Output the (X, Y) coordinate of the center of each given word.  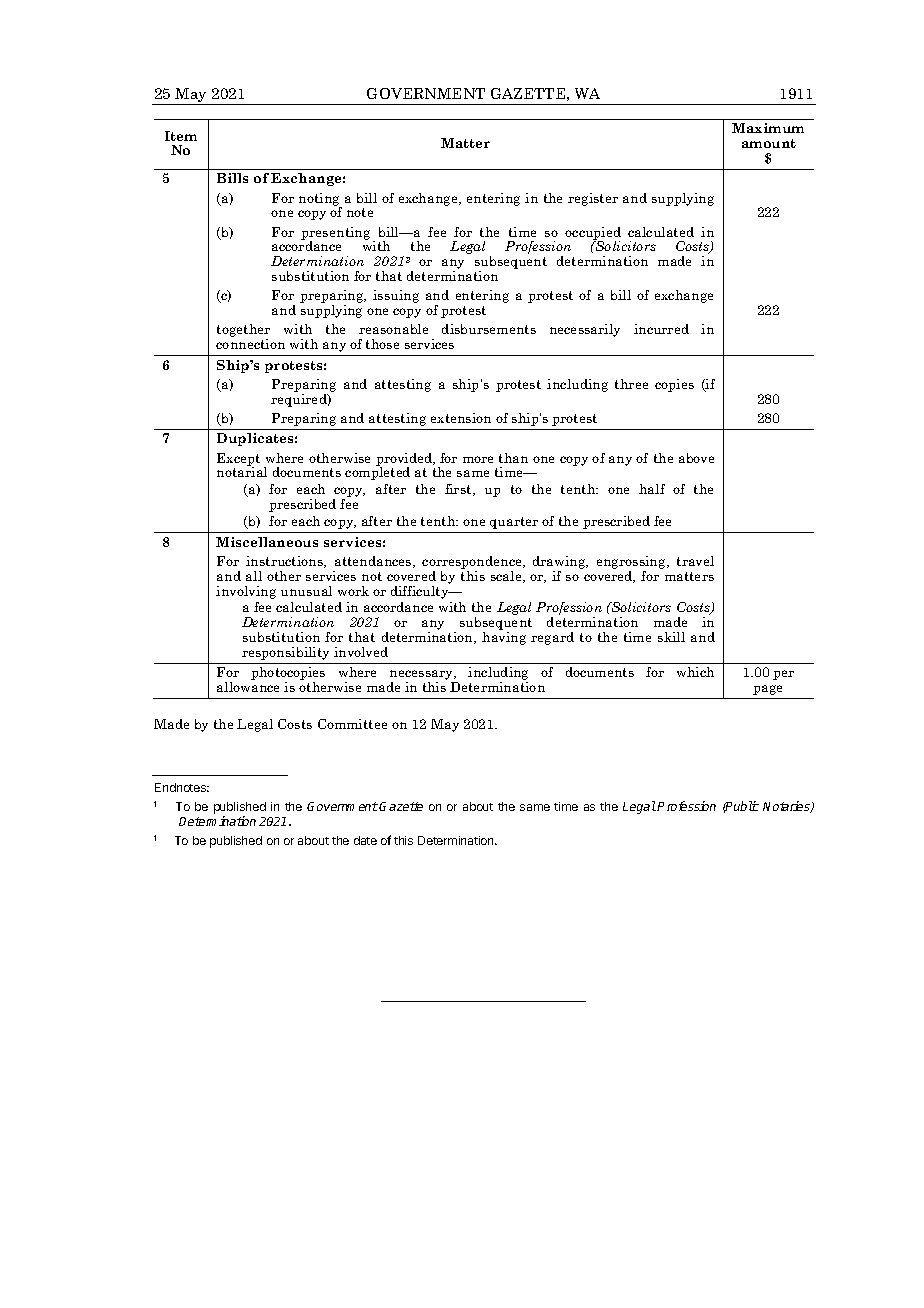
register (593, 199)
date (365, 840)
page (767, 690)
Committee (352, 724)
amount (769, 143)
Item (181, 136)
